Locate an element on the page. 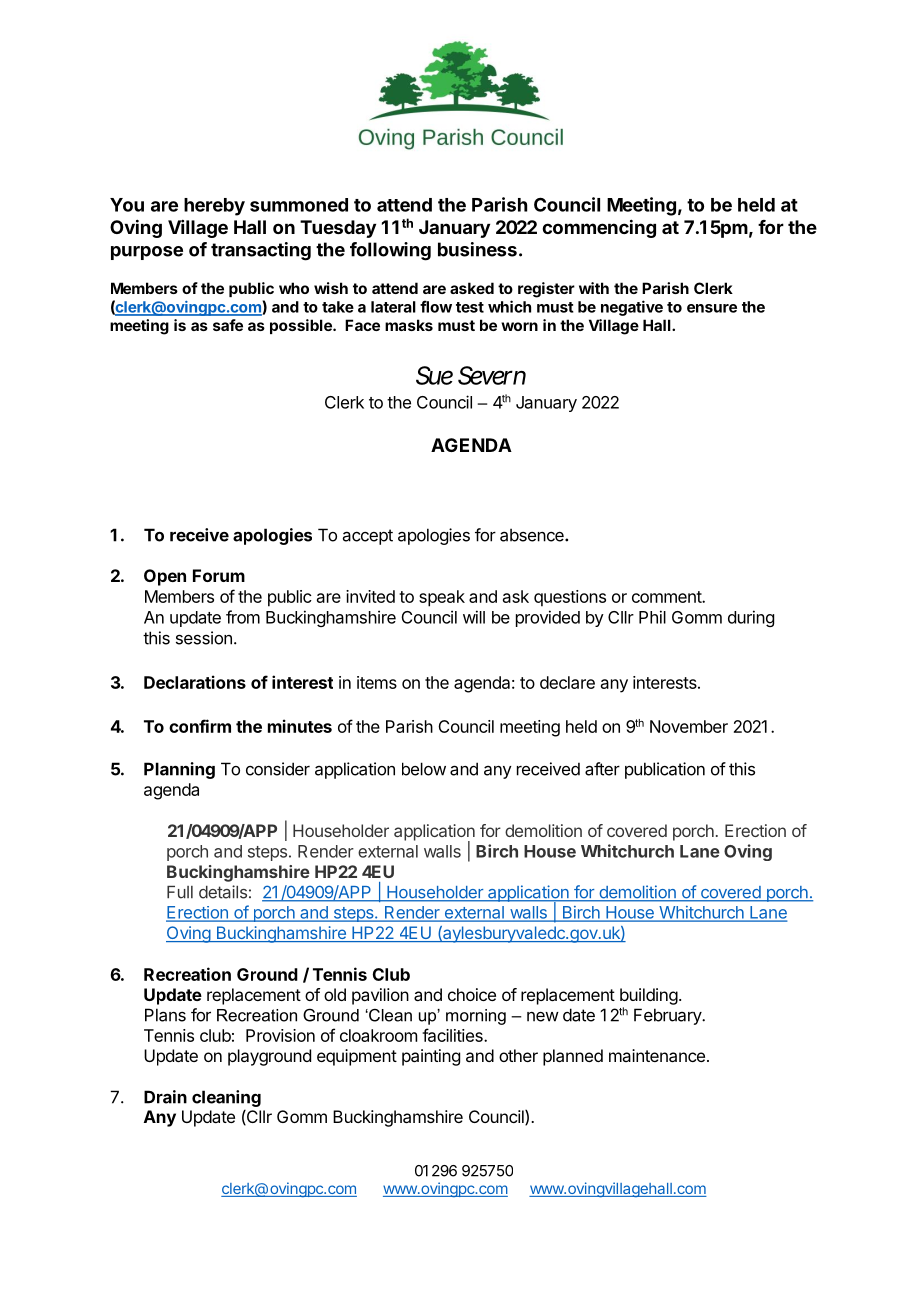  hereby is located at coordinates (214, 207).
